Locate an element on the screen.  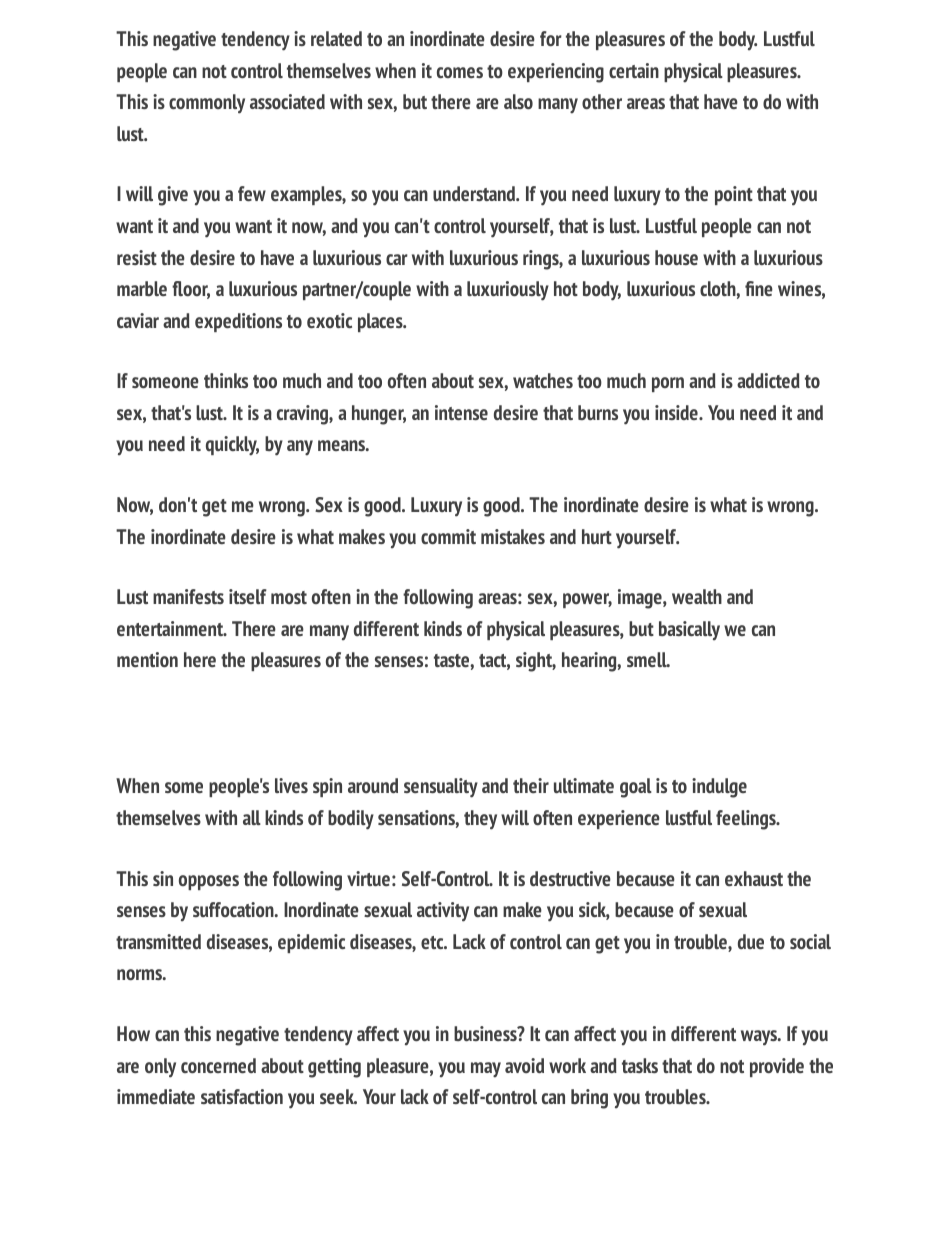
concerned is located at coordinates (218, 1065).
